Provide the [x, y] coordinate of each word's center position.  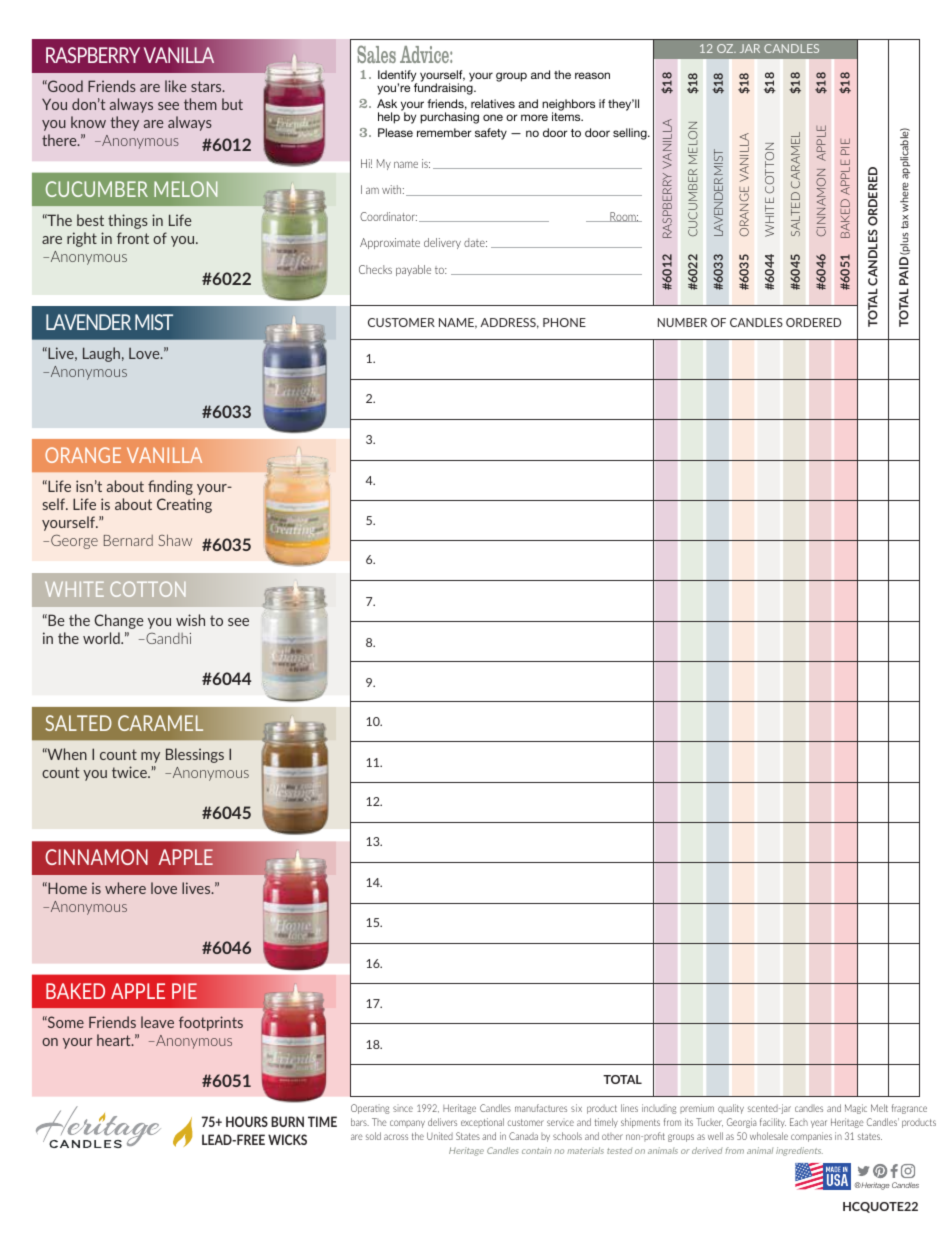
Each [799, 1122]
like [176, 86]
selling [631, 134]
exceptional [482, 1123]
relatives [493, 103]
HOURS [247, 1121]
